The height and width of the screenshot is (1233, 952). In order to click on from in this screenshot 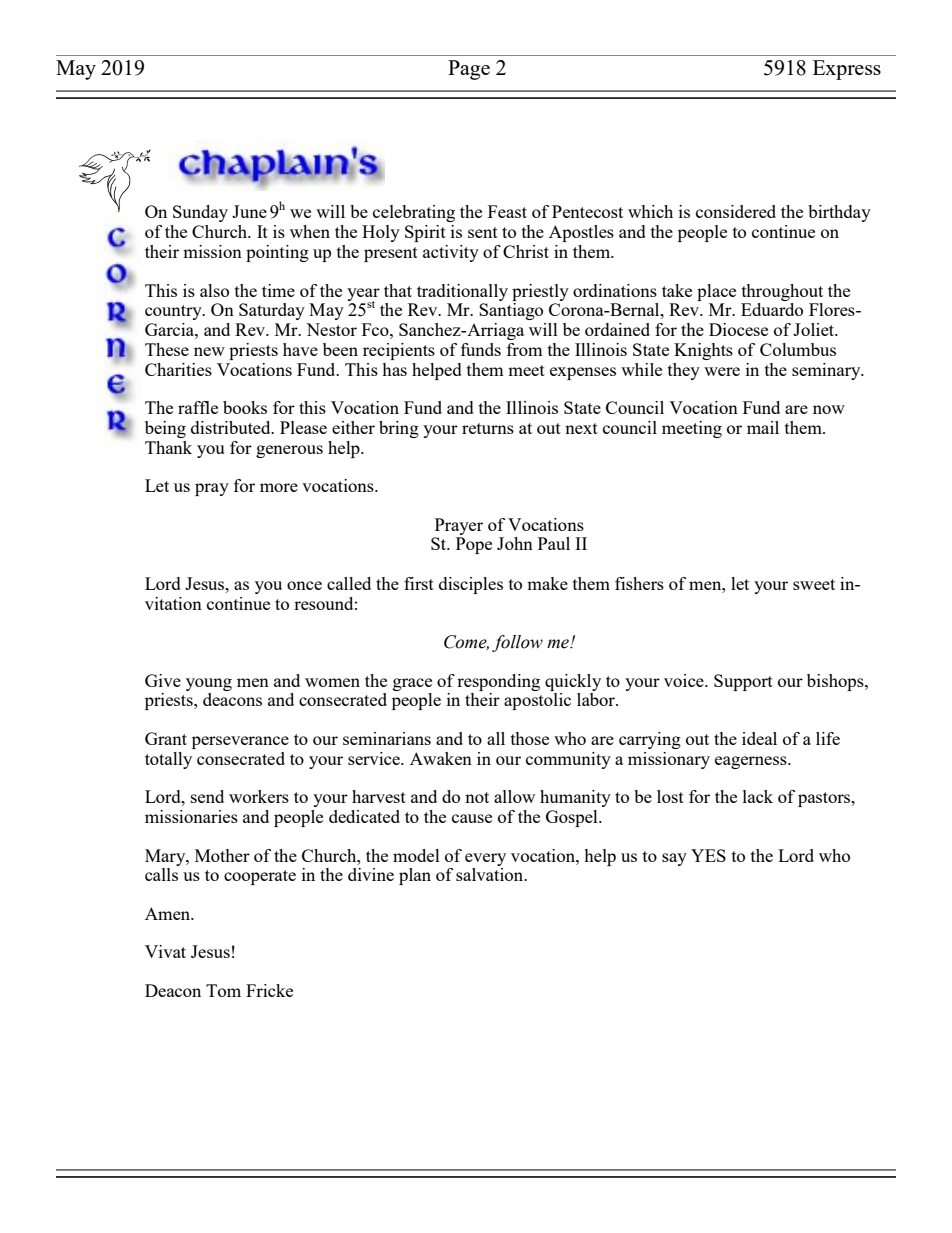, I will do `click(525, 349)`.
